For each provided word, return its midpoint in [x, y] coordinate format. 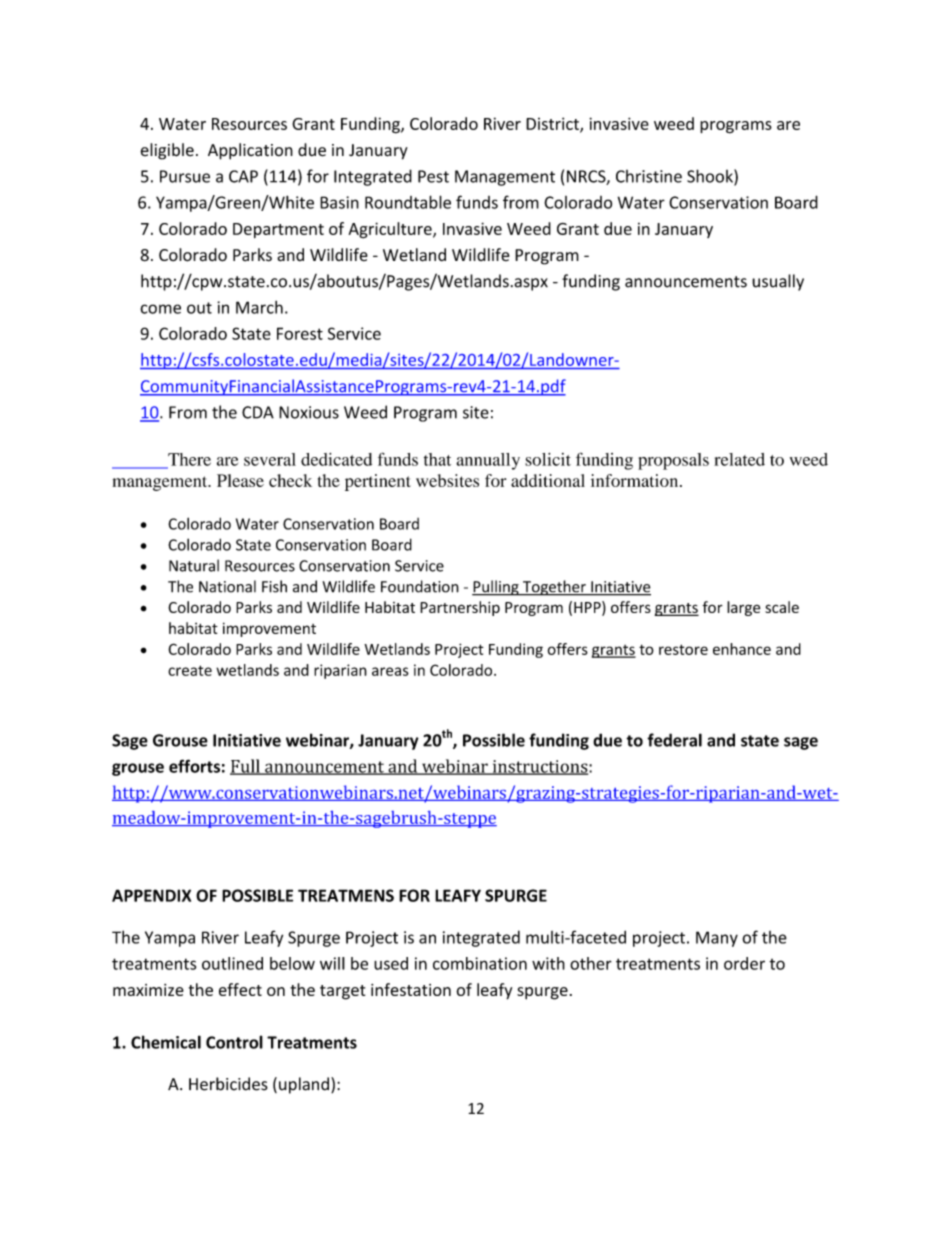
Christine [649, 176]
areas [390, 671]
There [188, 460]
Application [250, 151]
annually [488, 461]
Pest [433, 176]
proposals [673, 461]
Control [234, 1042]
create [190, 670]
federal [674, 740]
